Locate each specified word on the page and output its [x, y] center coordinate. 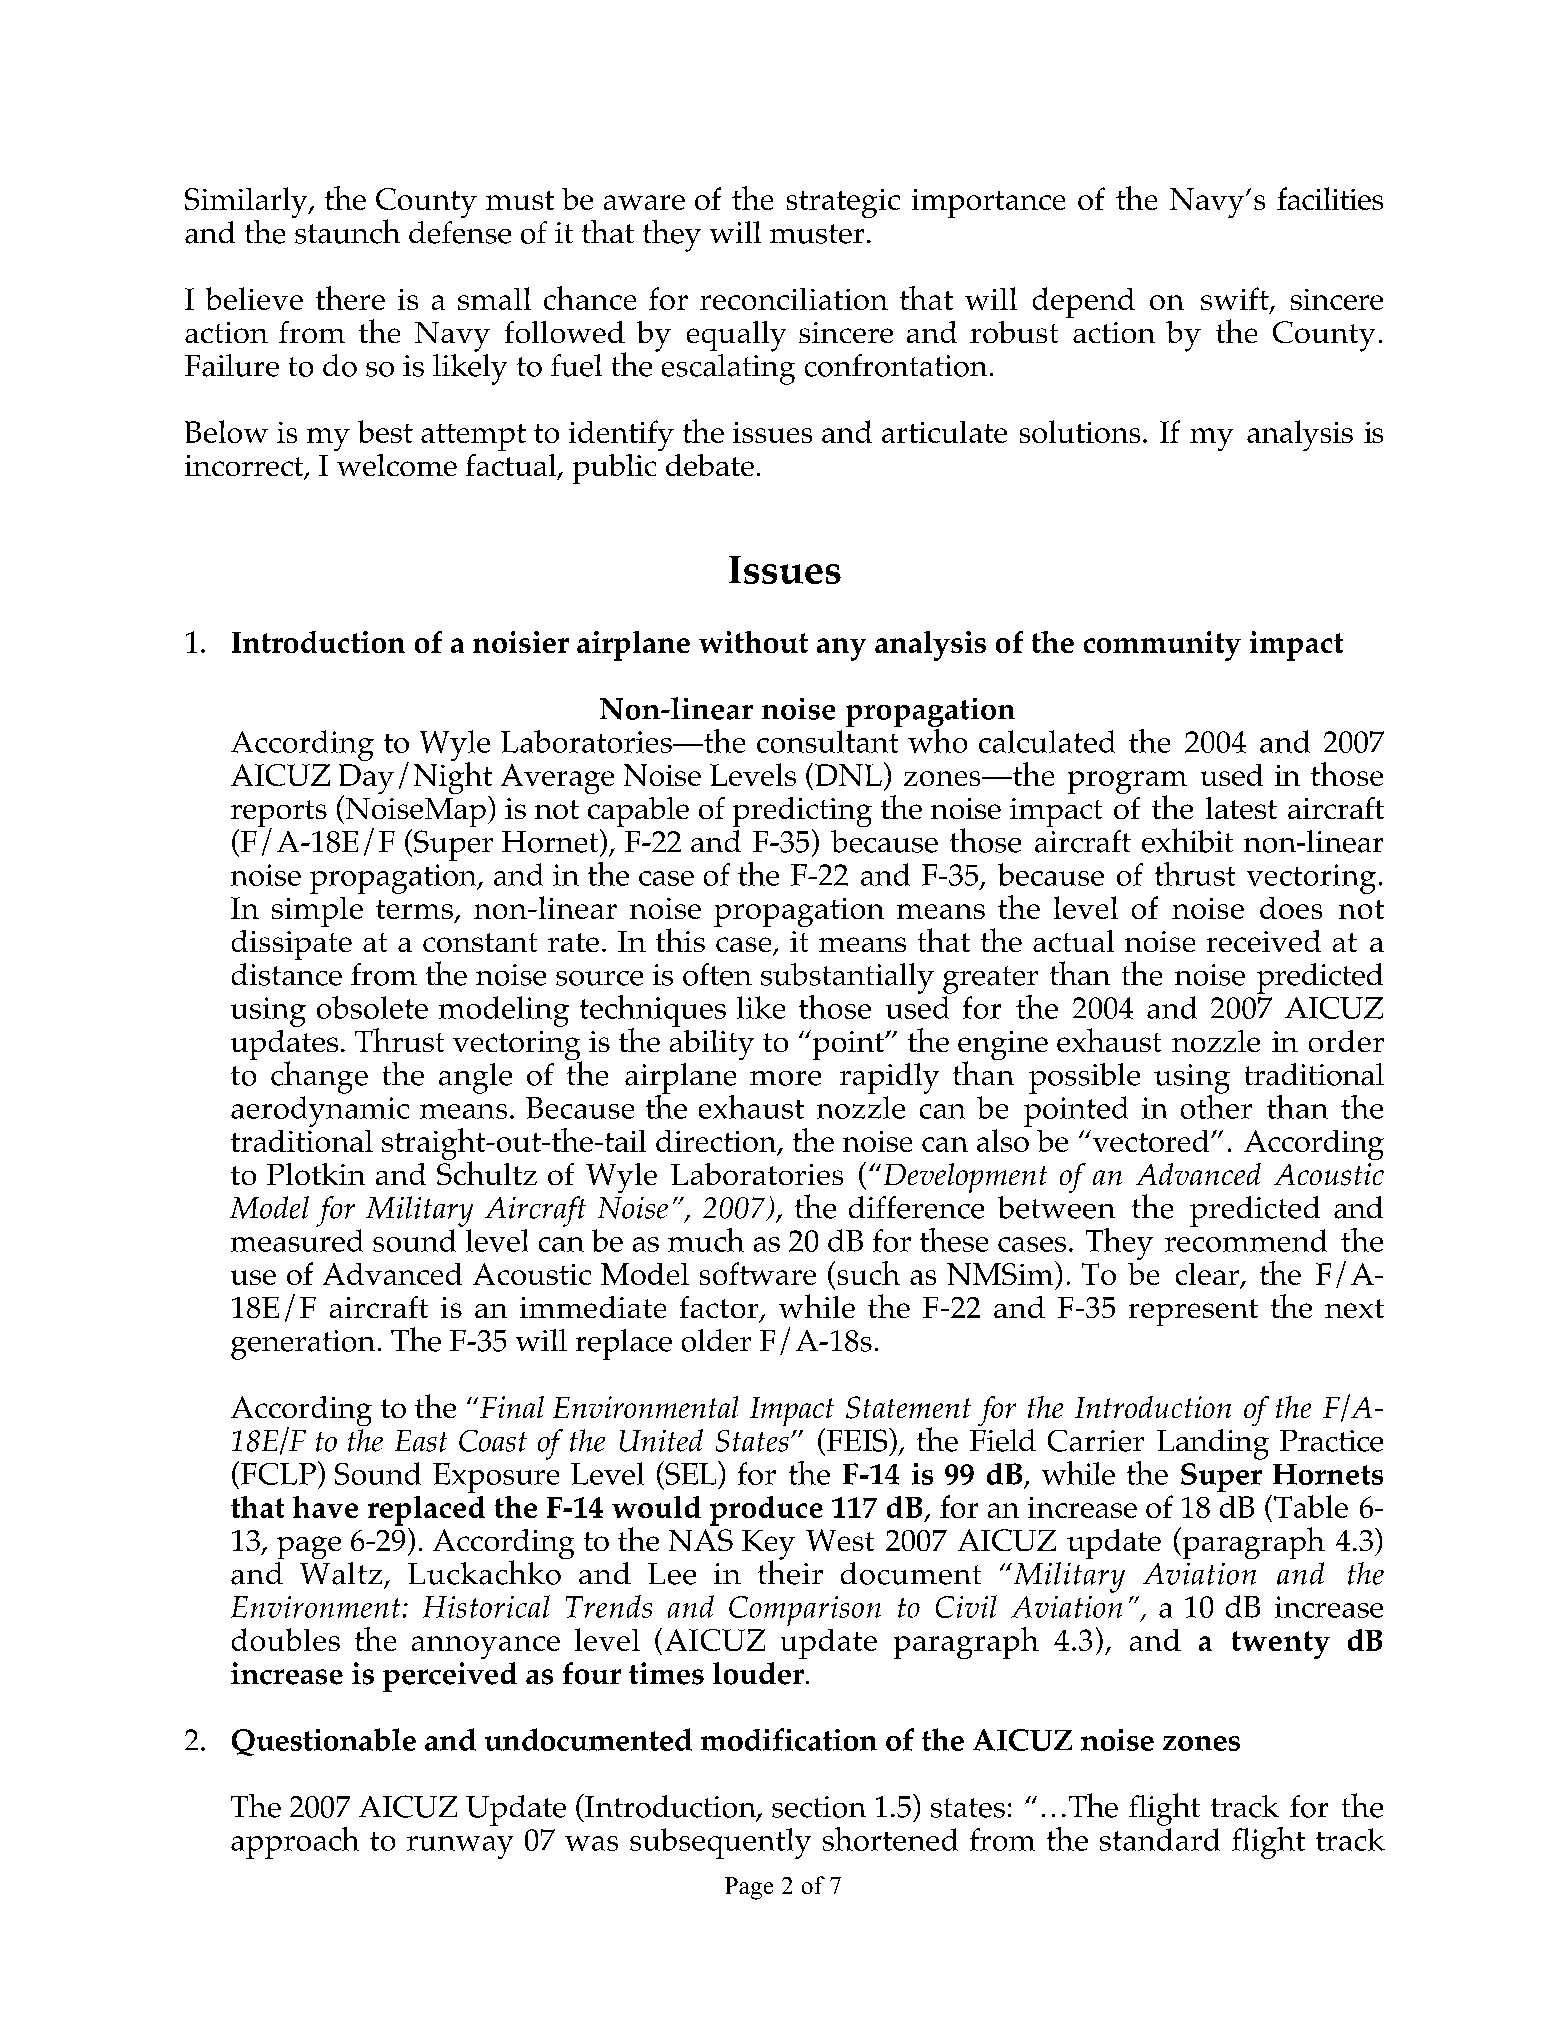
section [819, 1807]
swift [1236, 300]
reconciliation [794, 299]
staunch [346, 230]
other [1216, 1105]
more [785, 1078]
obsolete [372, 1007]
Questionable [324, 1742]
